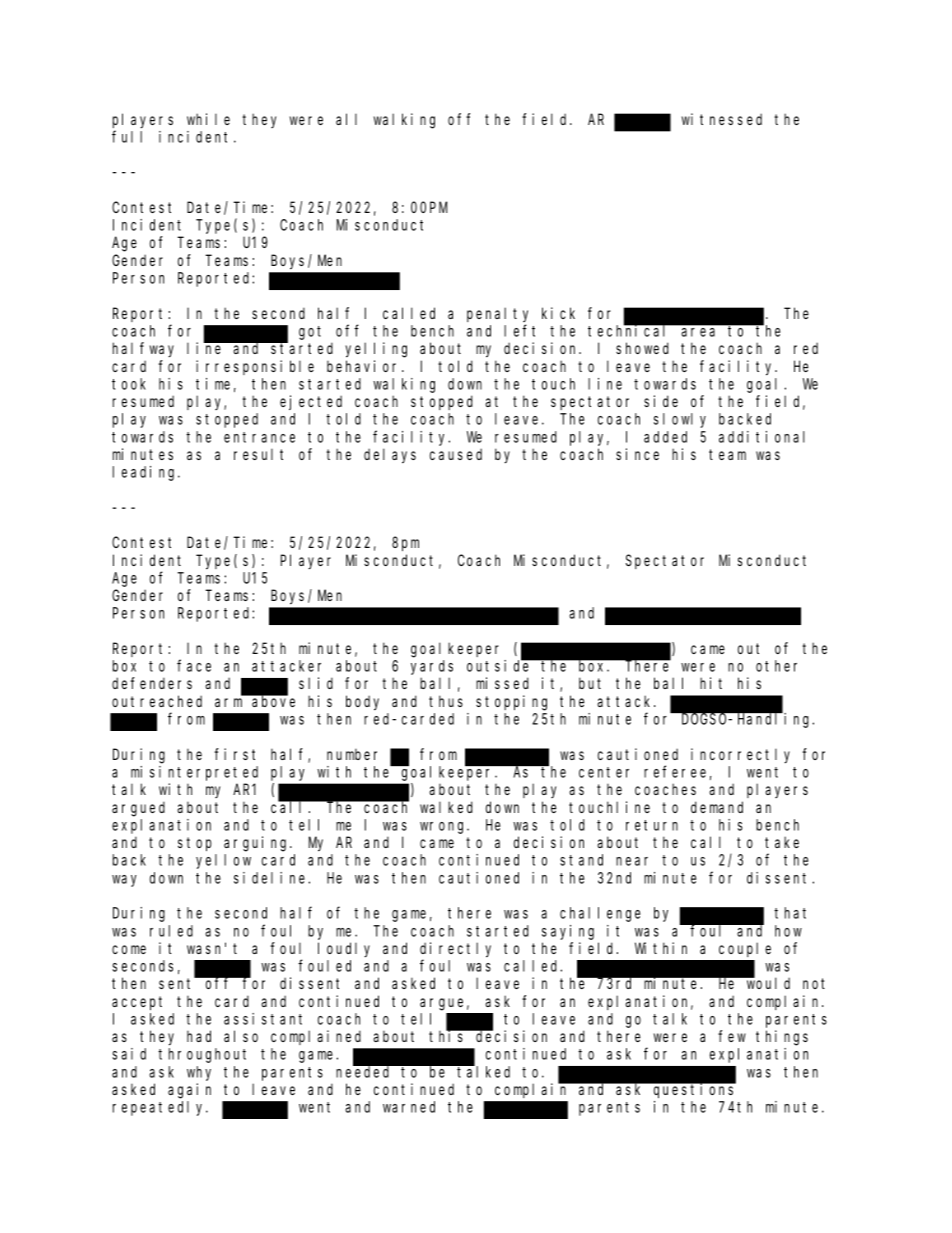 This screenshot has height=1233, width=952. I want to click on yards, so click(432, 667).
